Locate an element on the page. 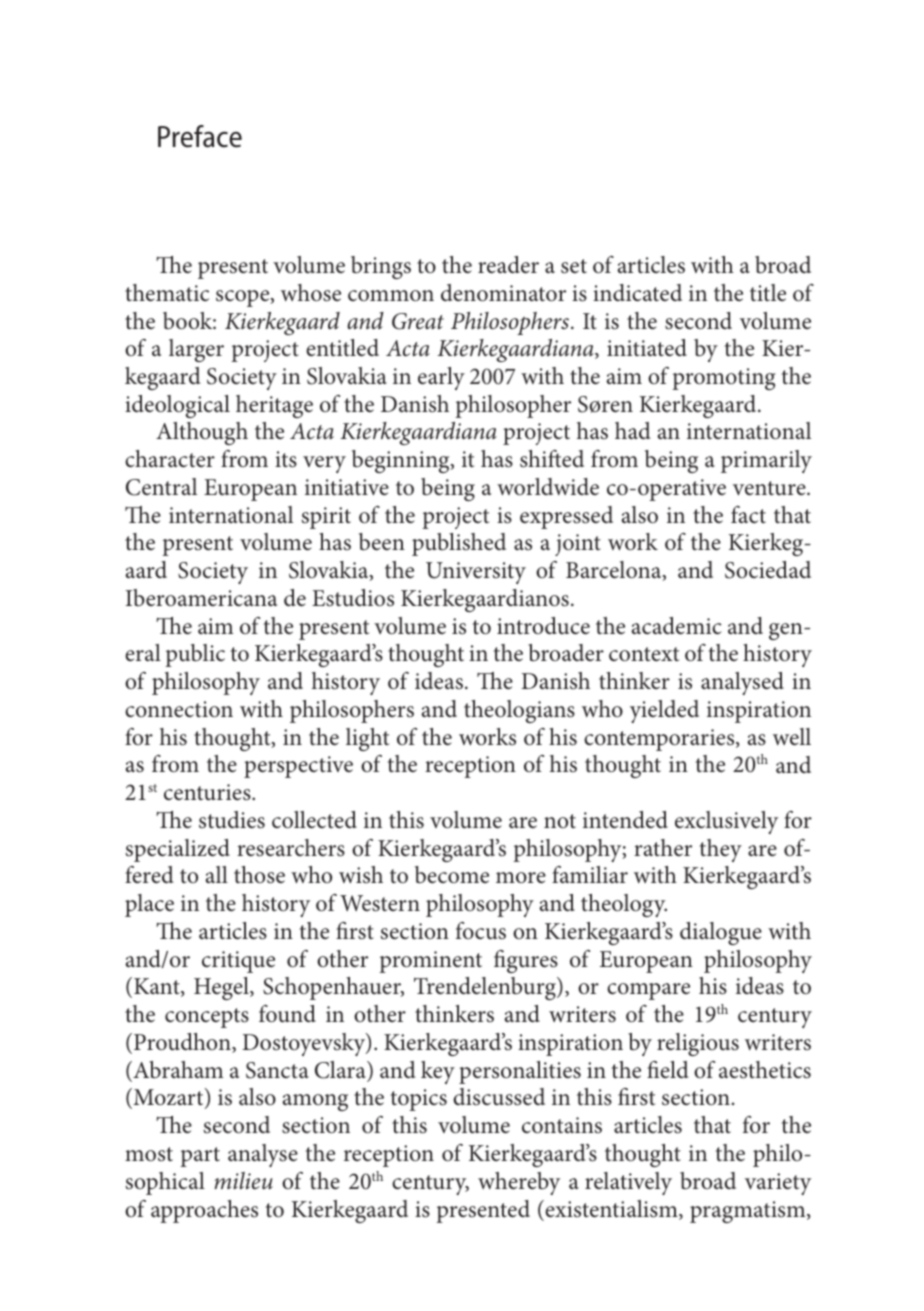 This image has width=924, height=1311. critique is located at coordinates (238, 962).
